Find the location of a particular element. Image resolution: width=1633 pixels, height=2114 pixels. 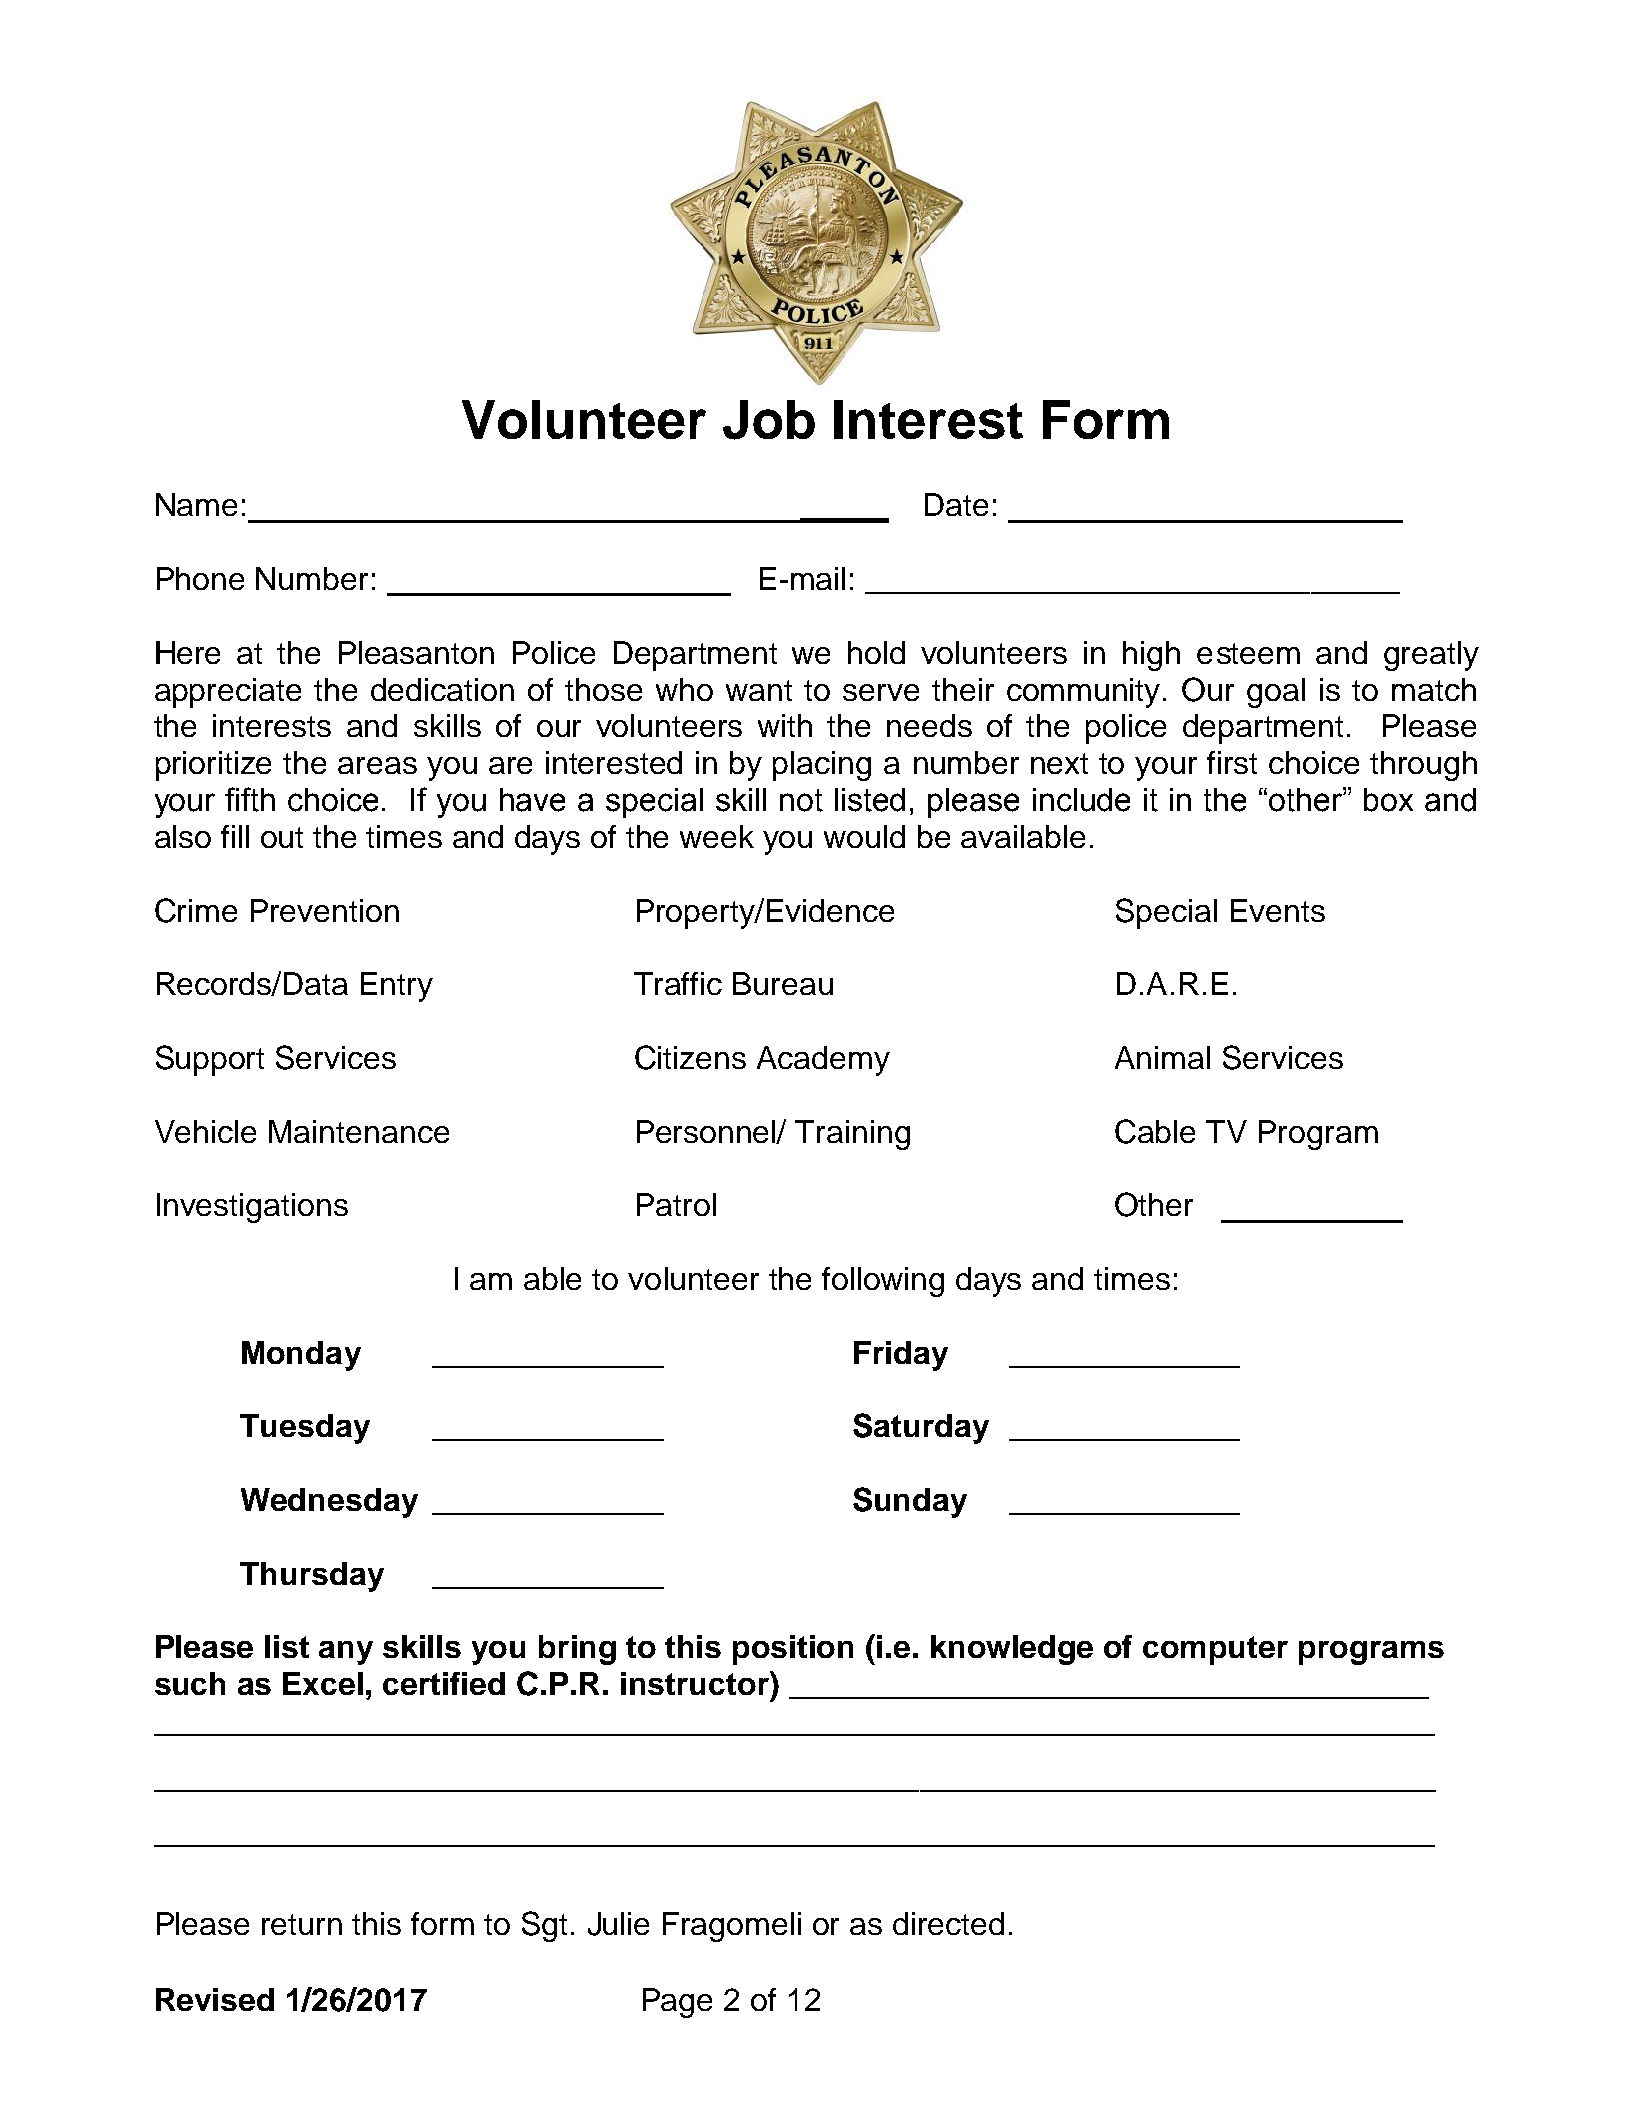

return is located at coordinates (302, 1924).
